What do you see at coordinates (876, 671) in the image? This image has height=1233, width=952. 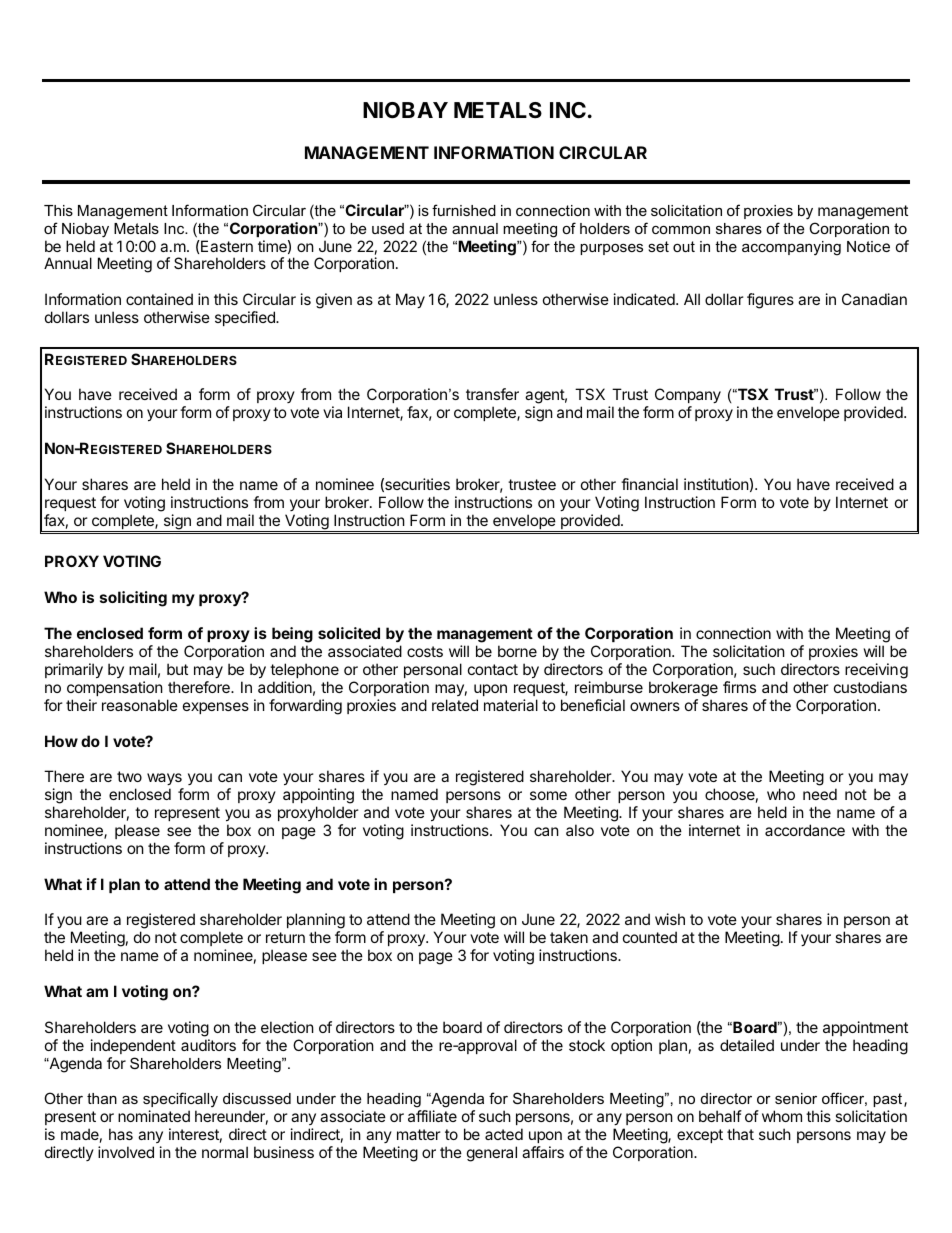 I see `receiving` at bounding box center [876, 671].
